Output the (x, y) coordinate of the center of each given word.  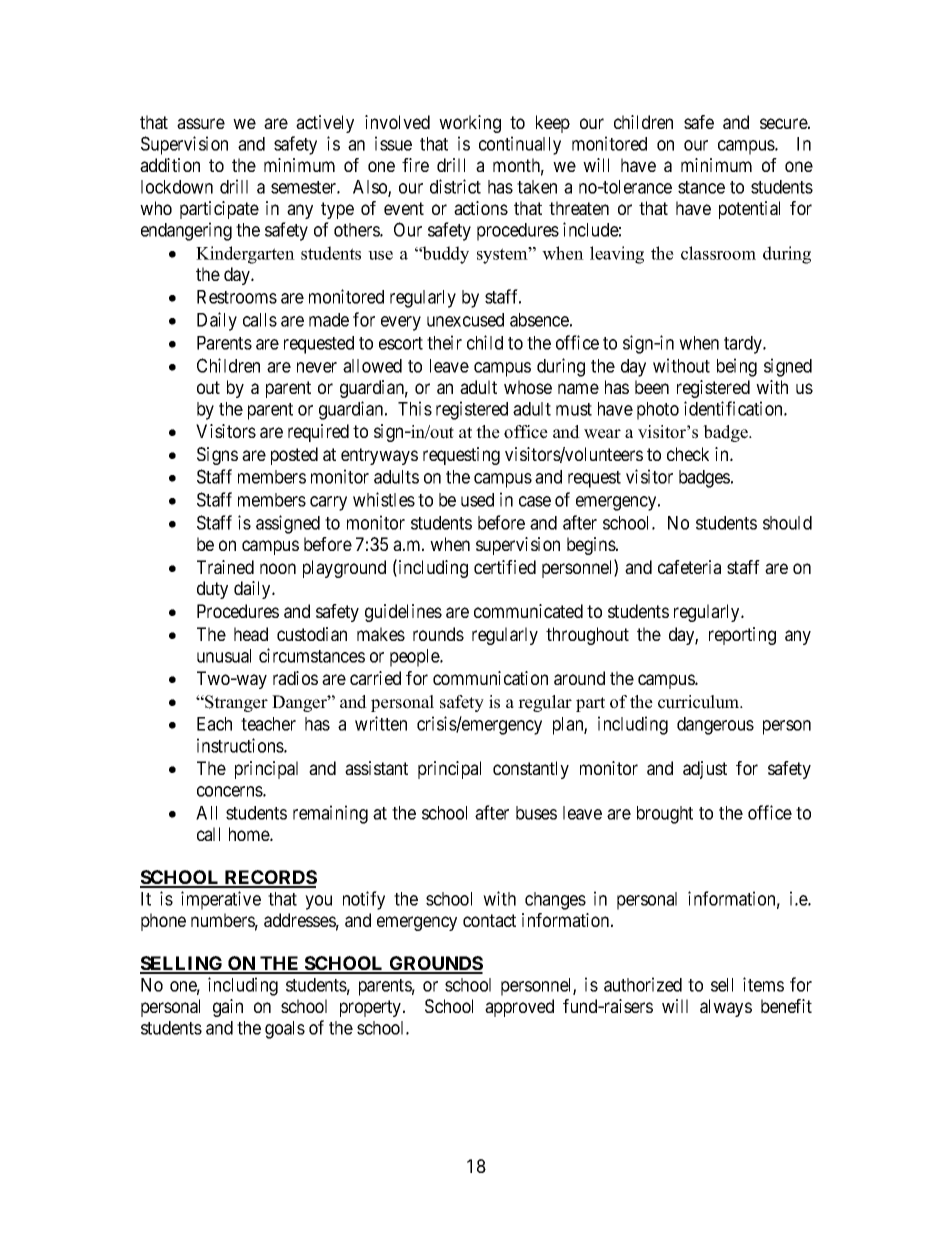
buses (536, 813)
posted (294, 456)
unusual (224, 656)
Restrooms (237, 297)
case (535, 501)
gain (228, 1008)
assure (201, 123)
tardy (744, 345)
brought (665, 815)
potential (749, 210)
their (444, 342)
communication (490, 678)
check (688, 454)
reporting (742, 636)
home (250, 834)
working (470, 124)
